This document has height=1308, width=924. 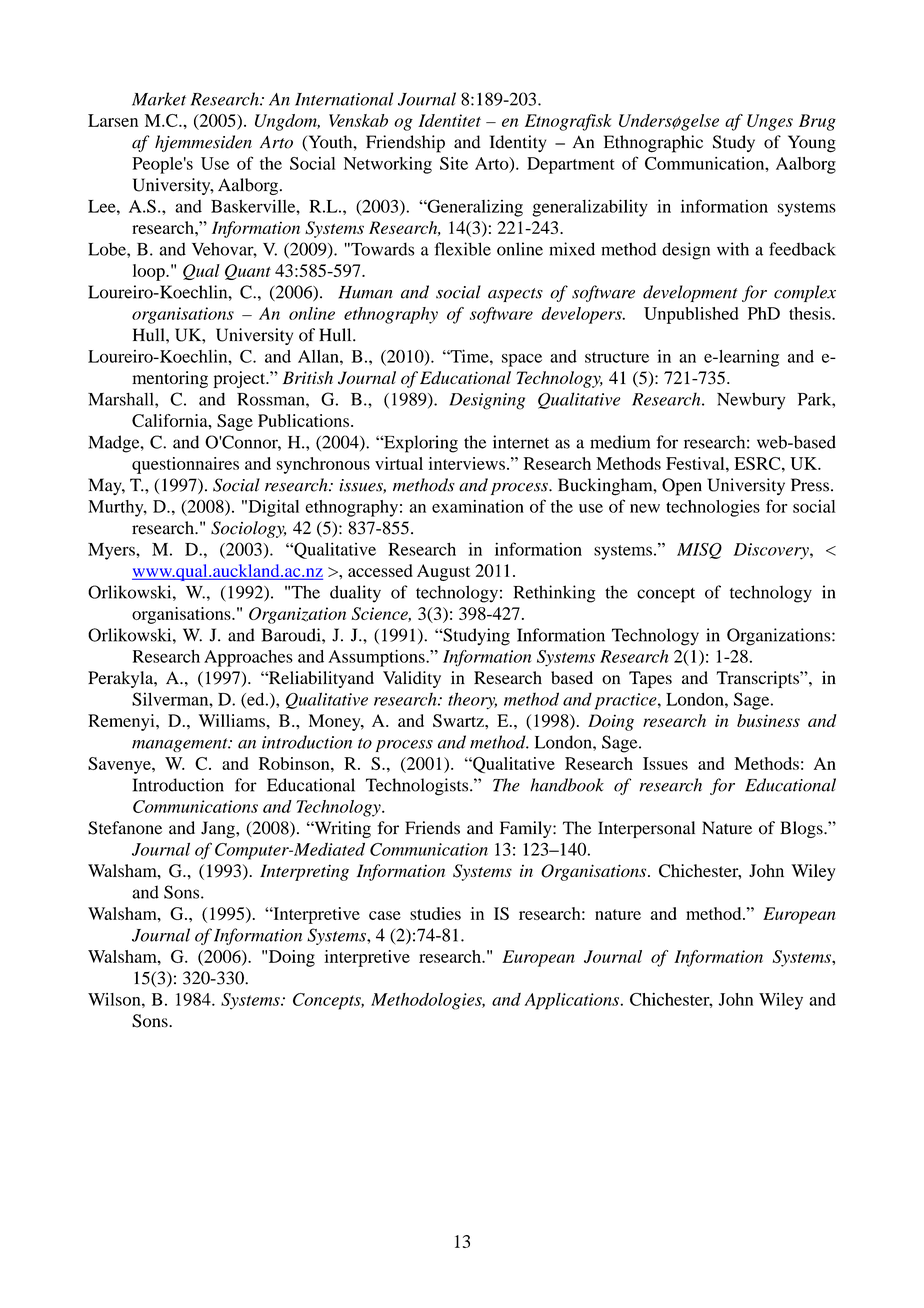 What do you see at coordinates (454, 163) in the document?
I see `Site` at bounding box center [454, 163].
